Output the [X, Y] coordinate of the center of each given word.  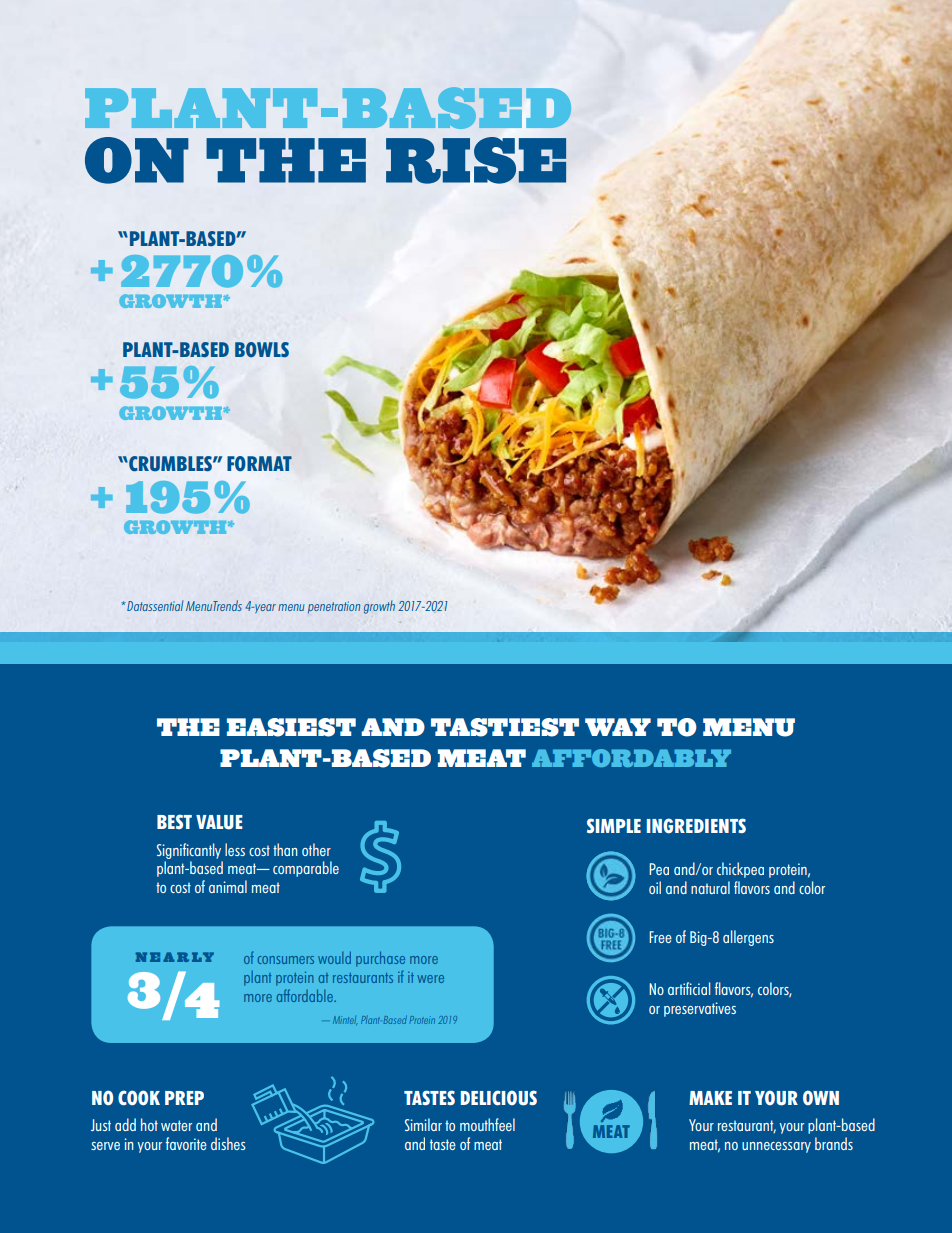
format [259, 463]
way [618, 727]
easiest [291, 727]
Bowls [262, 350]
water [176, 1125]
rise [476, 160]
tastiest [505, 727]
